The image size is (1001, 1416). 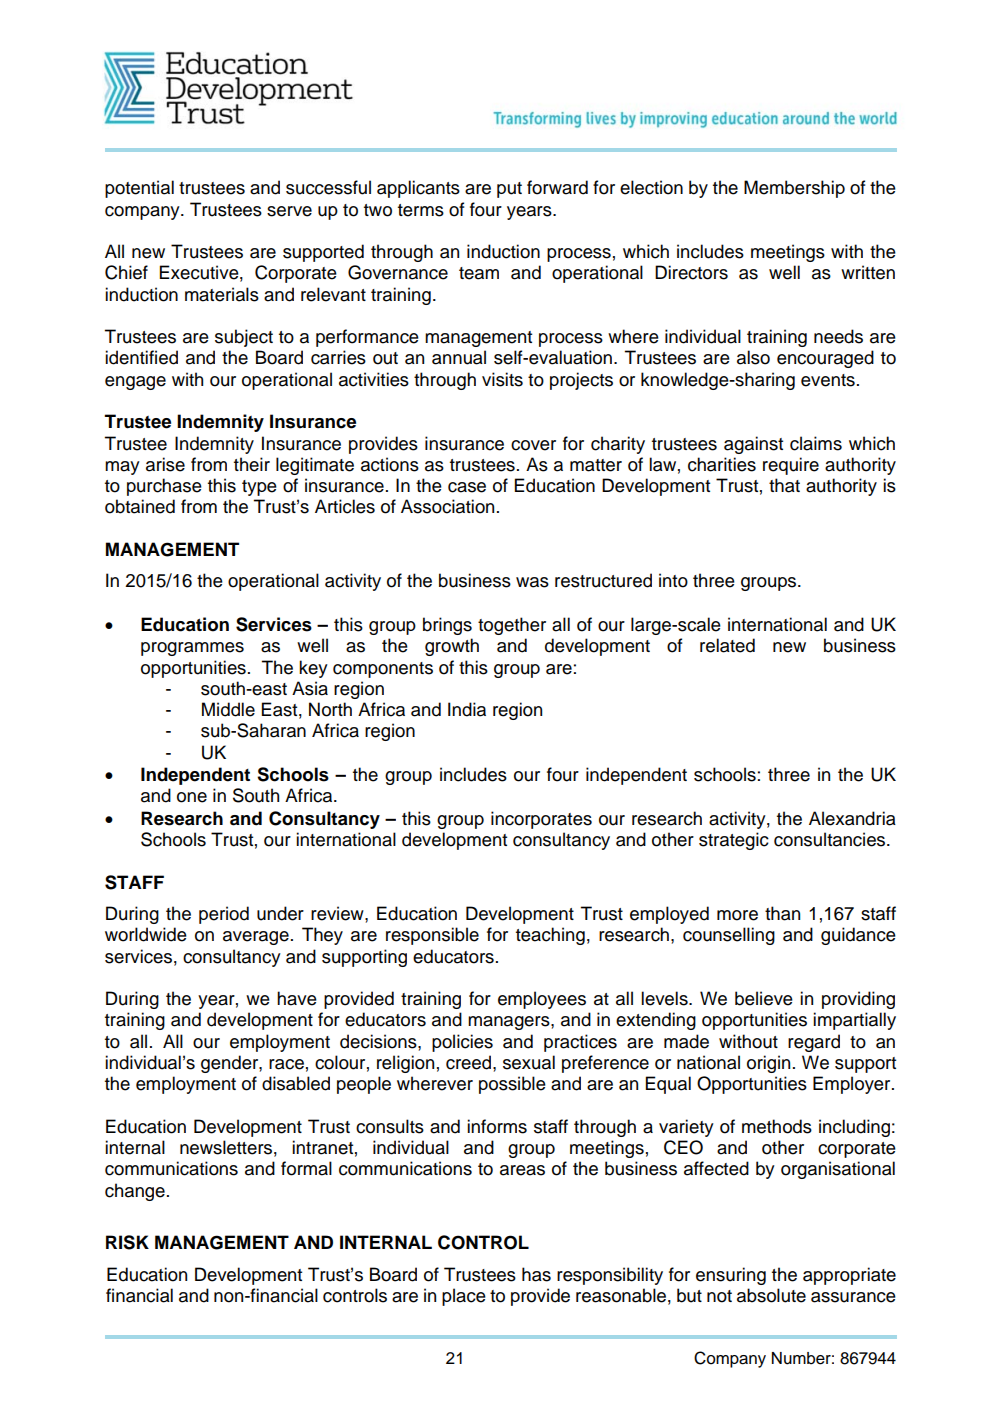 What do you see at coordinates (228, 709) in the document?
I see `Middle` at bounding box center [228, 709].
